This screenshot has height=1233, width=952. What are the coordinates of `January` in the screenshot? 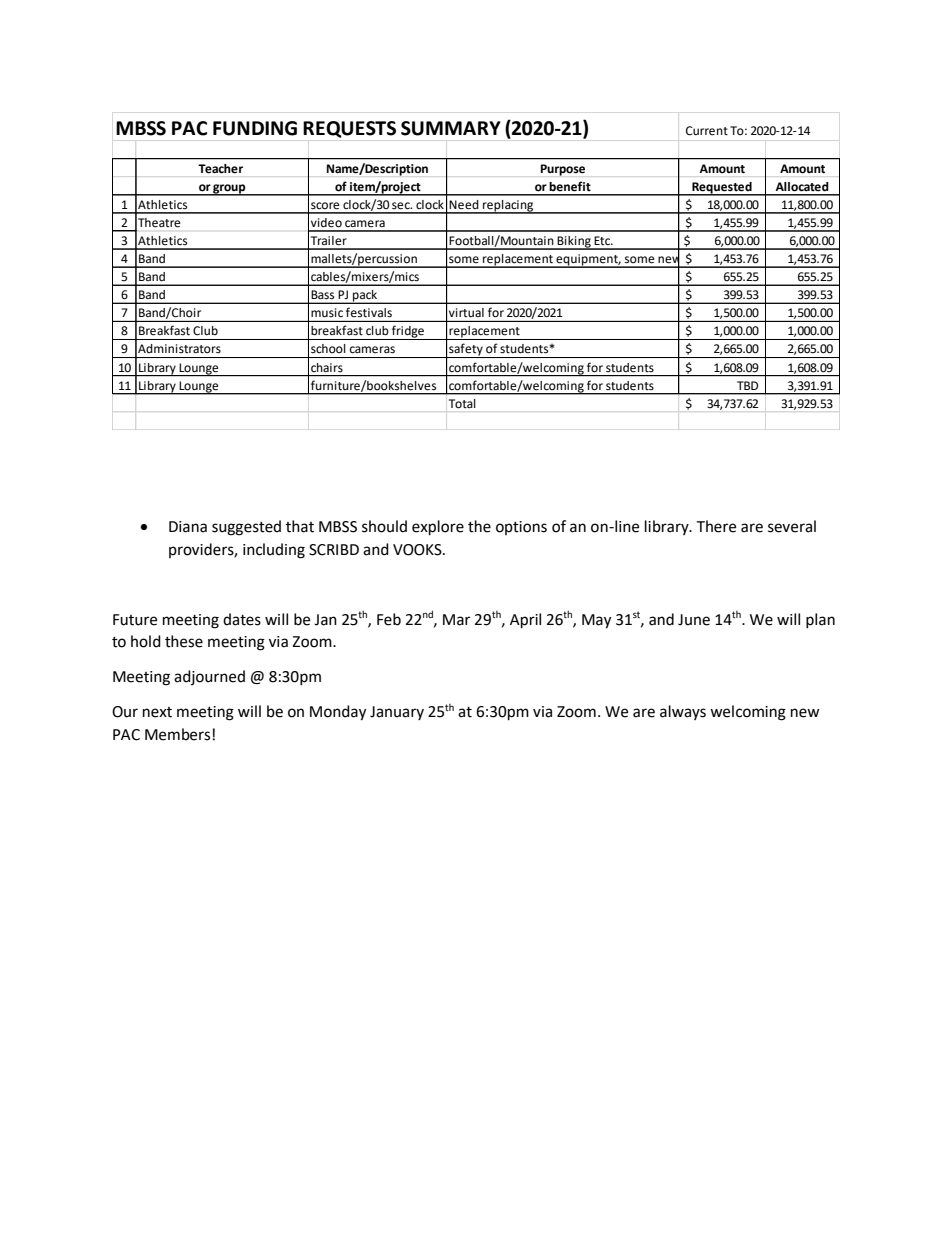 It's located at (397, 713).
